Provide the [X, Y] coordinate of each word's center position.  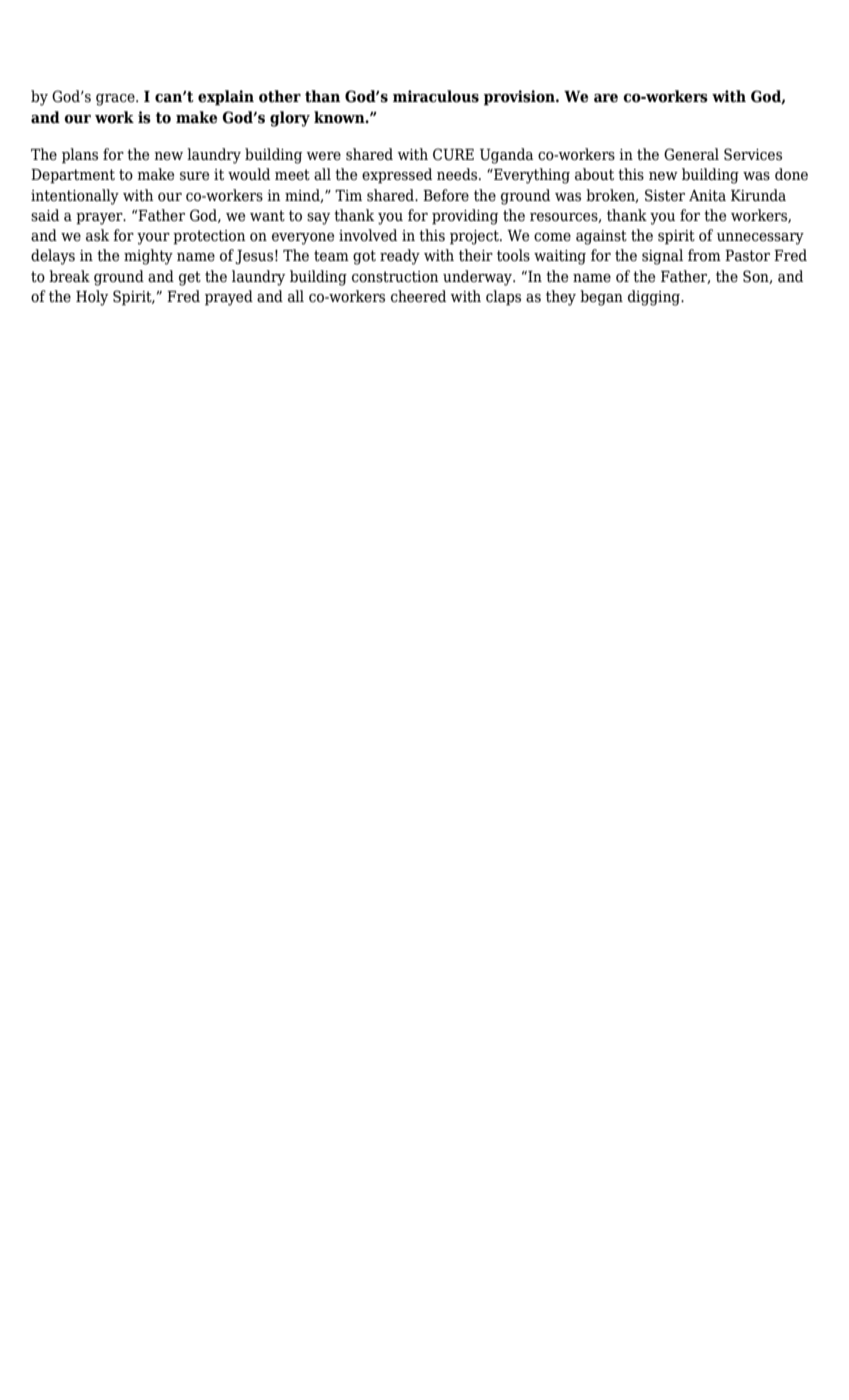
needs [458, 174]
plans [80, 156]
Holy [92, 298]
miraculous [436, 96]
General [691, 154]
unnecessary [760, 239]
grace [116, 100]
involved [368, 235]
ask [97, 235]
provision [520, 98]
